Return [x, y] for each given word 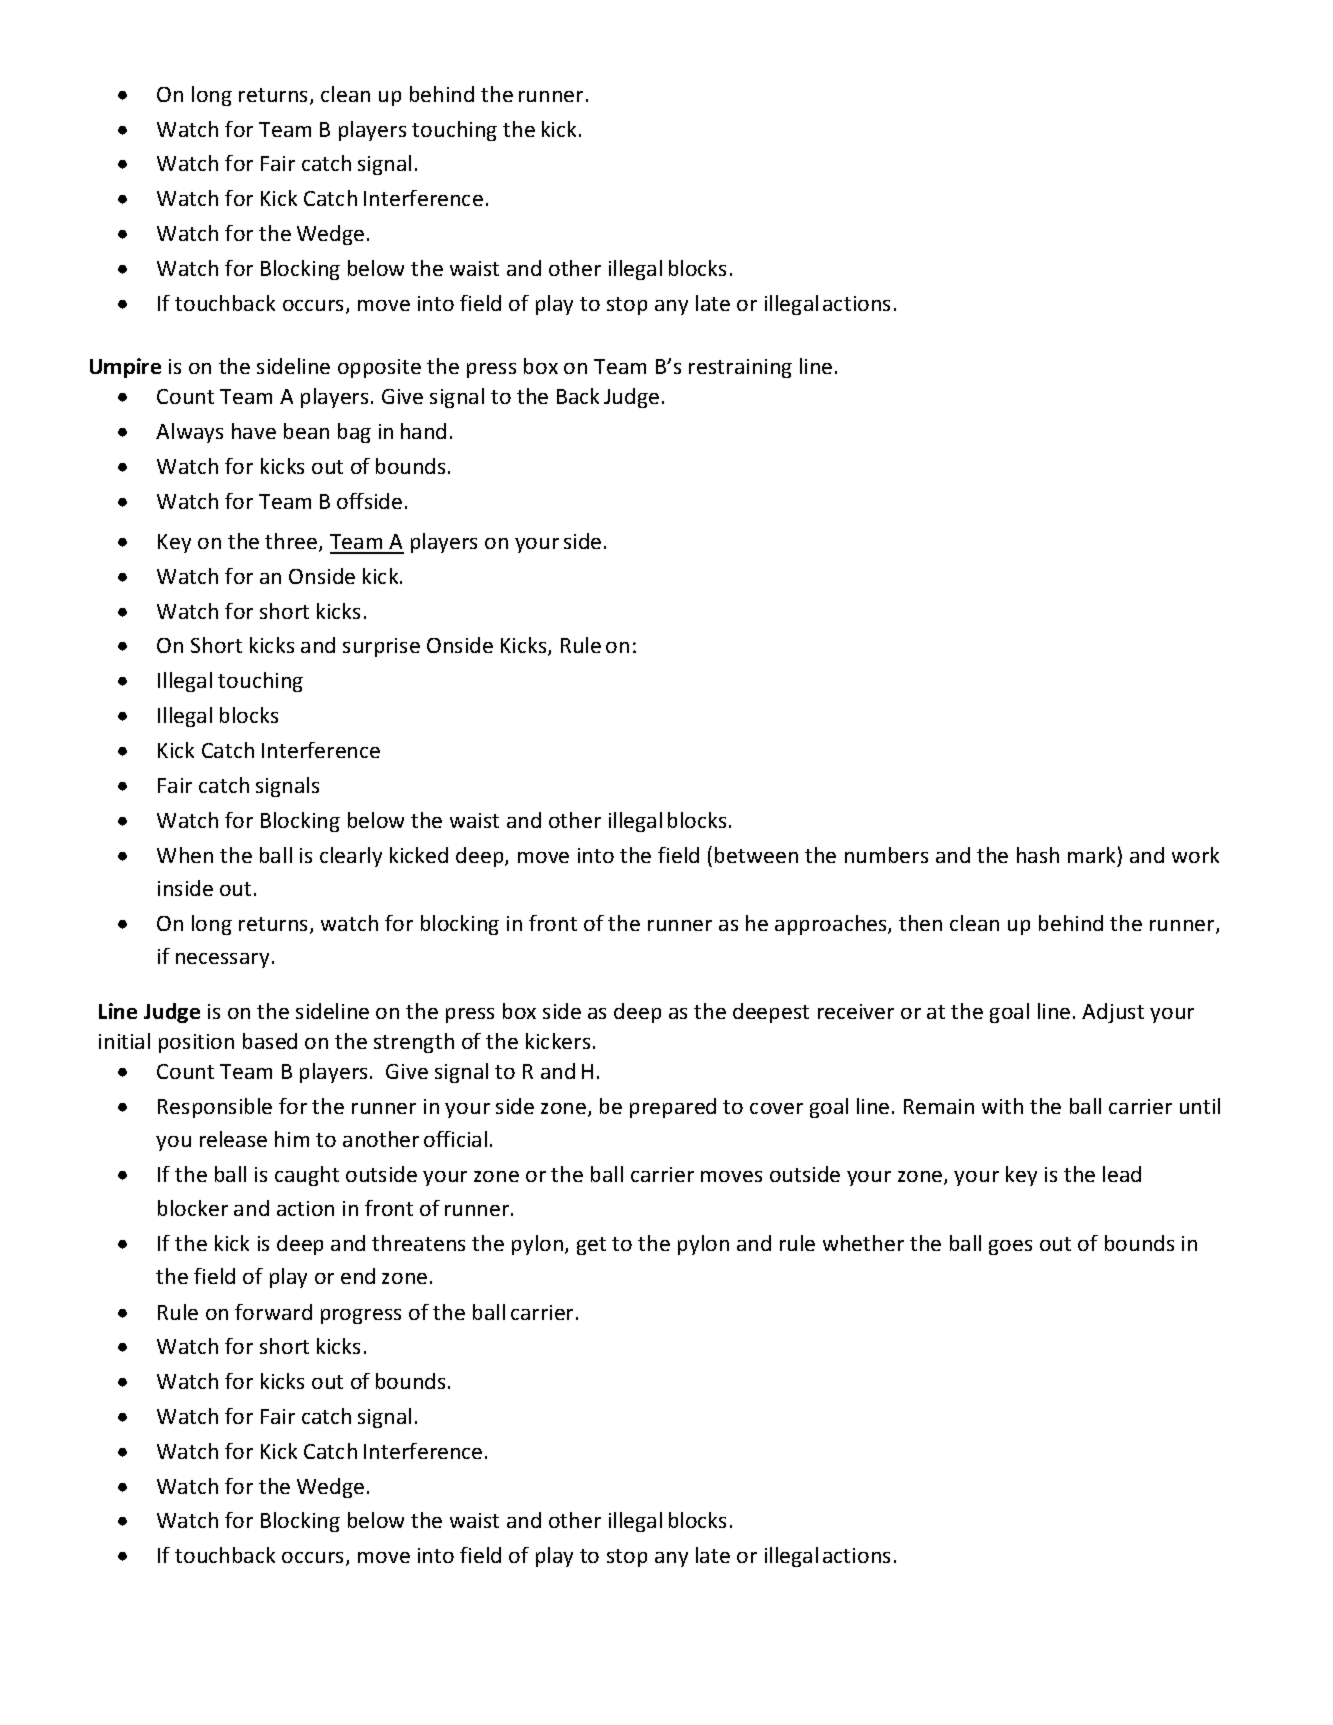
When [185, 855]
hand [423, 431]
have [254, 431]
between [756, 855]
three [292, 542]
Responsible [215, 1108]
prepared [673, 1108]
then [920, 923]
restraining [740, 368]
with [1002, 1106]
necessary [222, 960]
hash [1038, 855]
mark [1091, 855]
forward [273, 1312]
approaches [832, 925]
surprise [381, 647]
